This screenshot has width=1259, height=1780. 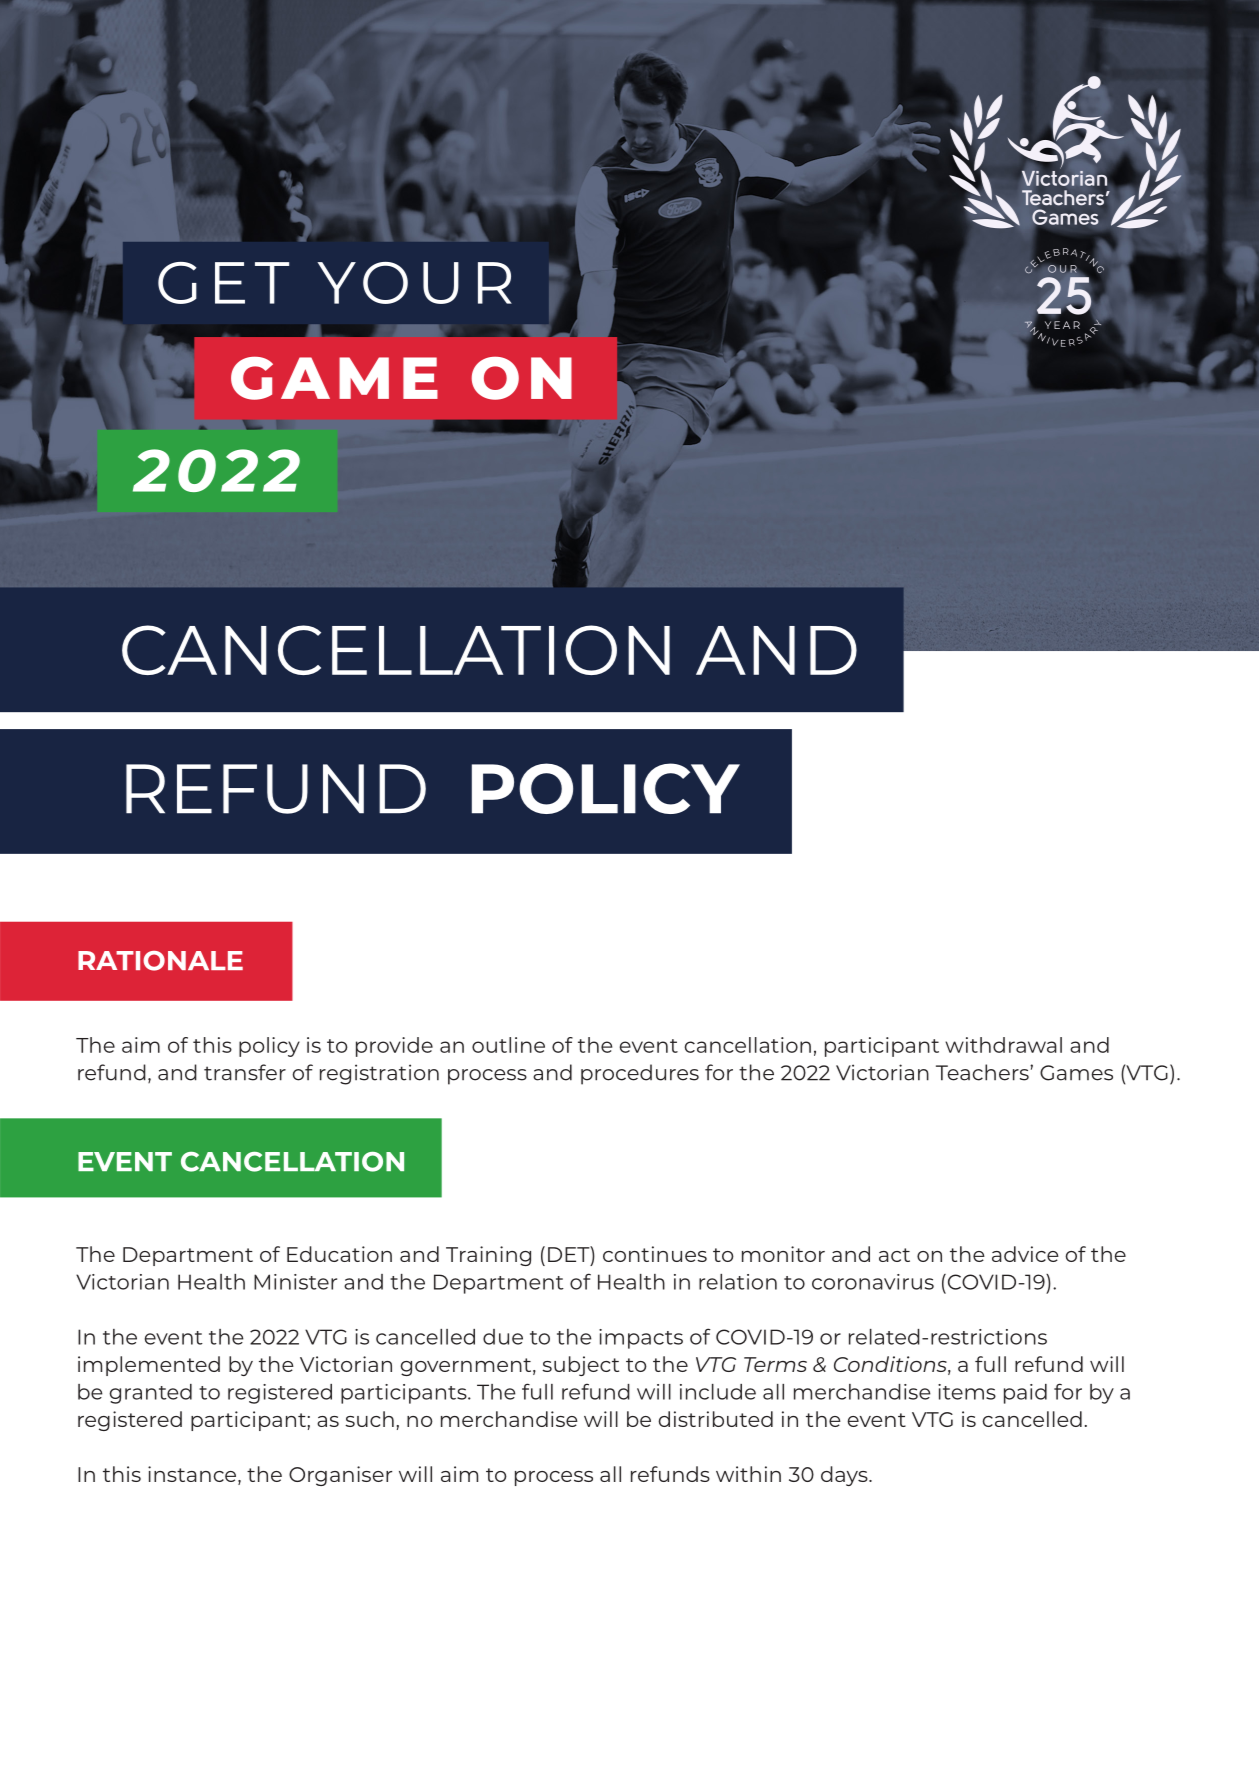 What do you see at coordinates (193, 1475) in the screenshot?
I see `instance` at bounding box center [193, 1475].
